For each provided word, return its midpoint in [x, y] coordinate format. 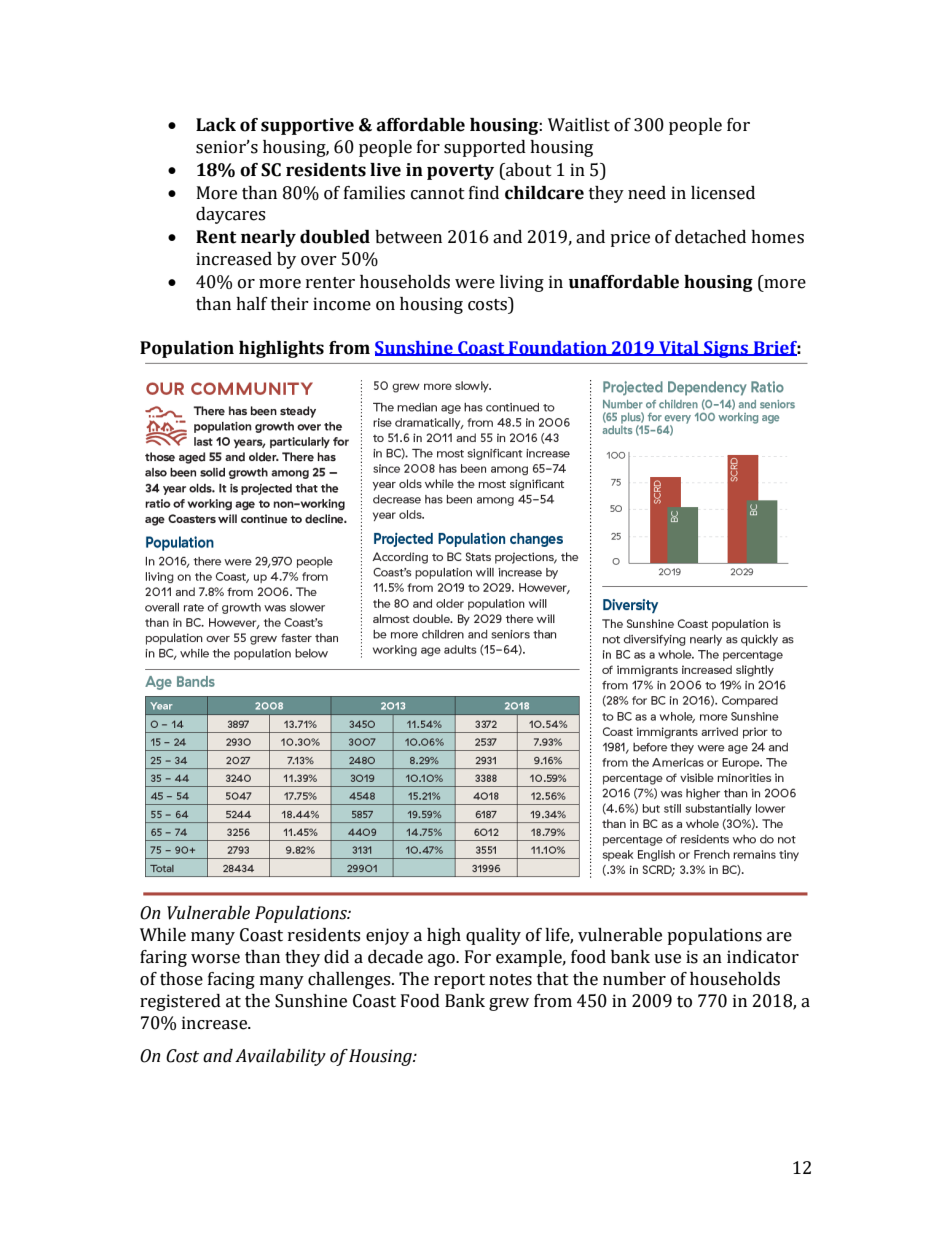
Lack [216, 125]
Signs [726, 349]
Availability [280, 1057]
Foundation [558, 348]
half [252, 304]
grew [509, 1004]
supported [485, 148]
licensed [723, 193]
